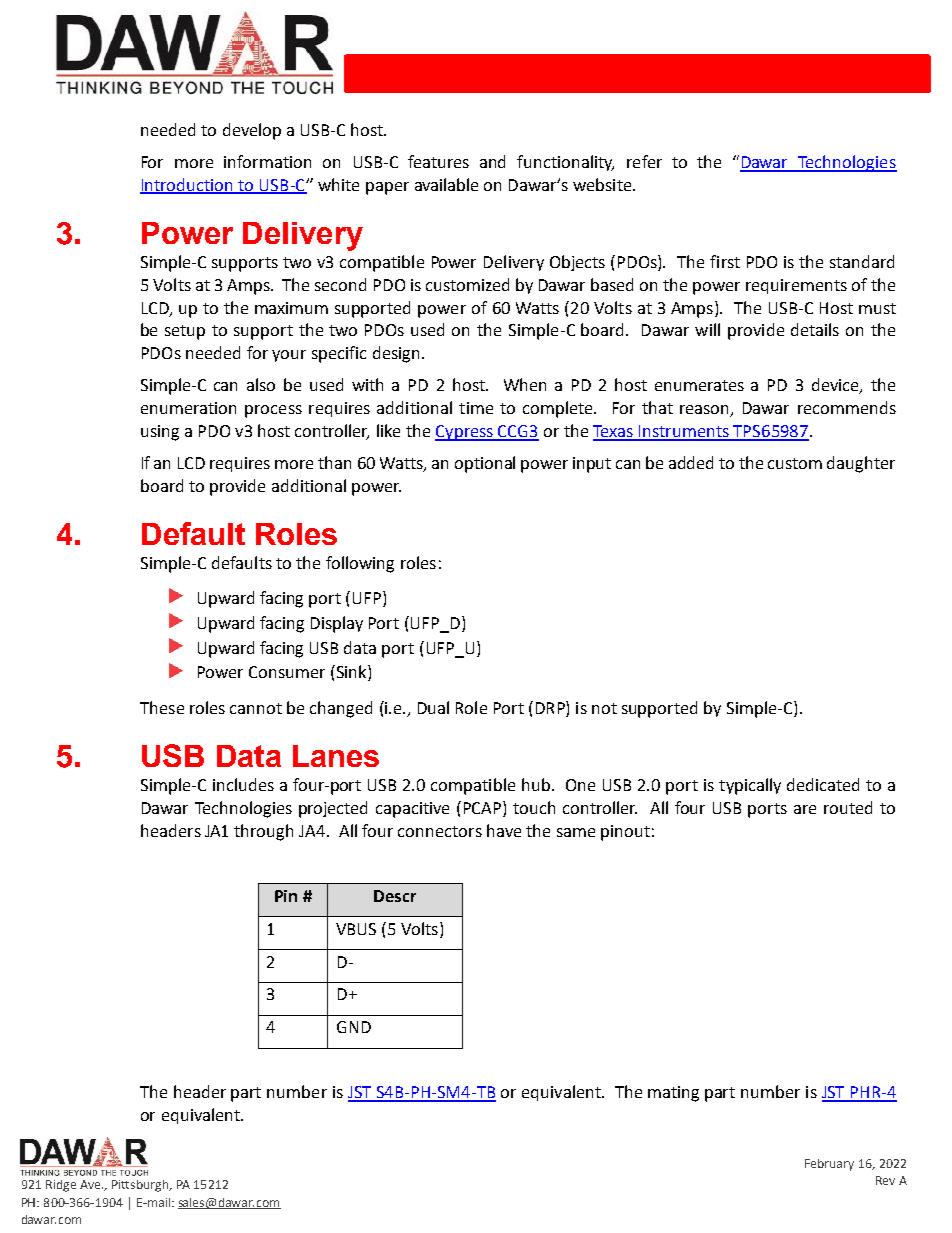 This screenshot has width=952, height=1233. Describe the element at coordinates (438, 161) in the screenshot. I see `features` at that location.
